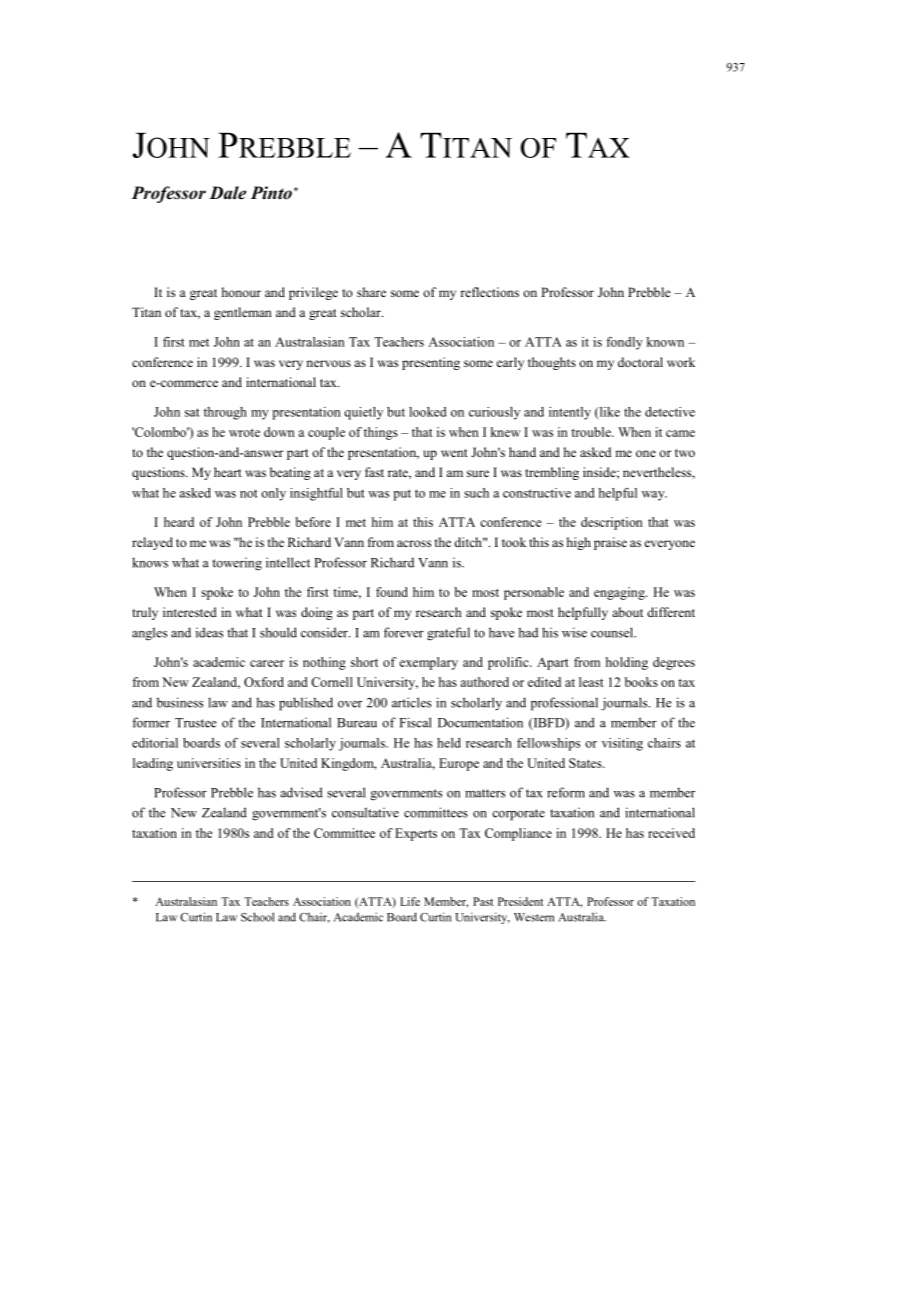 The height and width of the screenshot is (1308, 924). Describe the element at coordinates (626, 663) in the screenshot. I see `holding` at that location.
